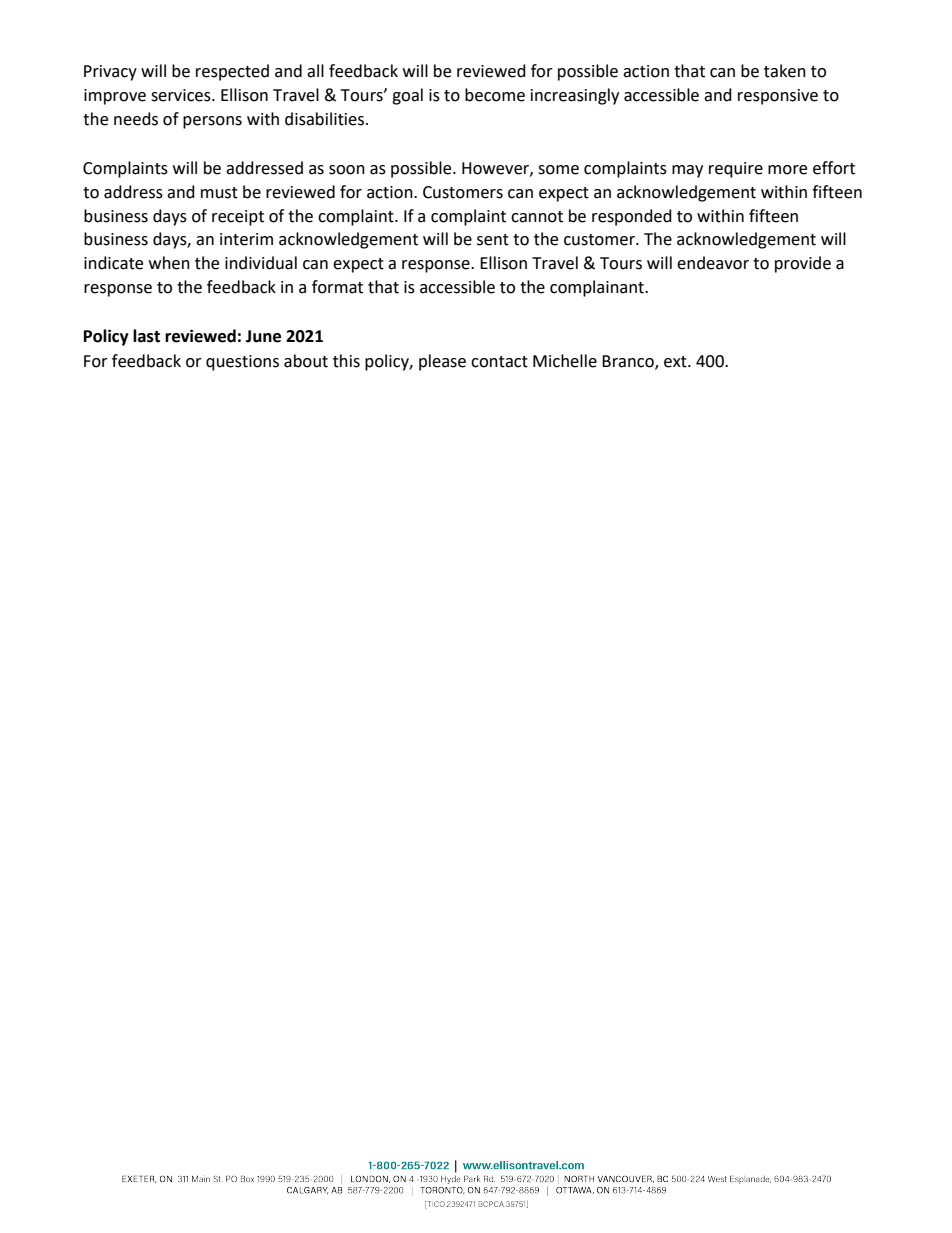  Describe the element at coordinates (495, 95) in the screenshot. I see `become` at that location.
